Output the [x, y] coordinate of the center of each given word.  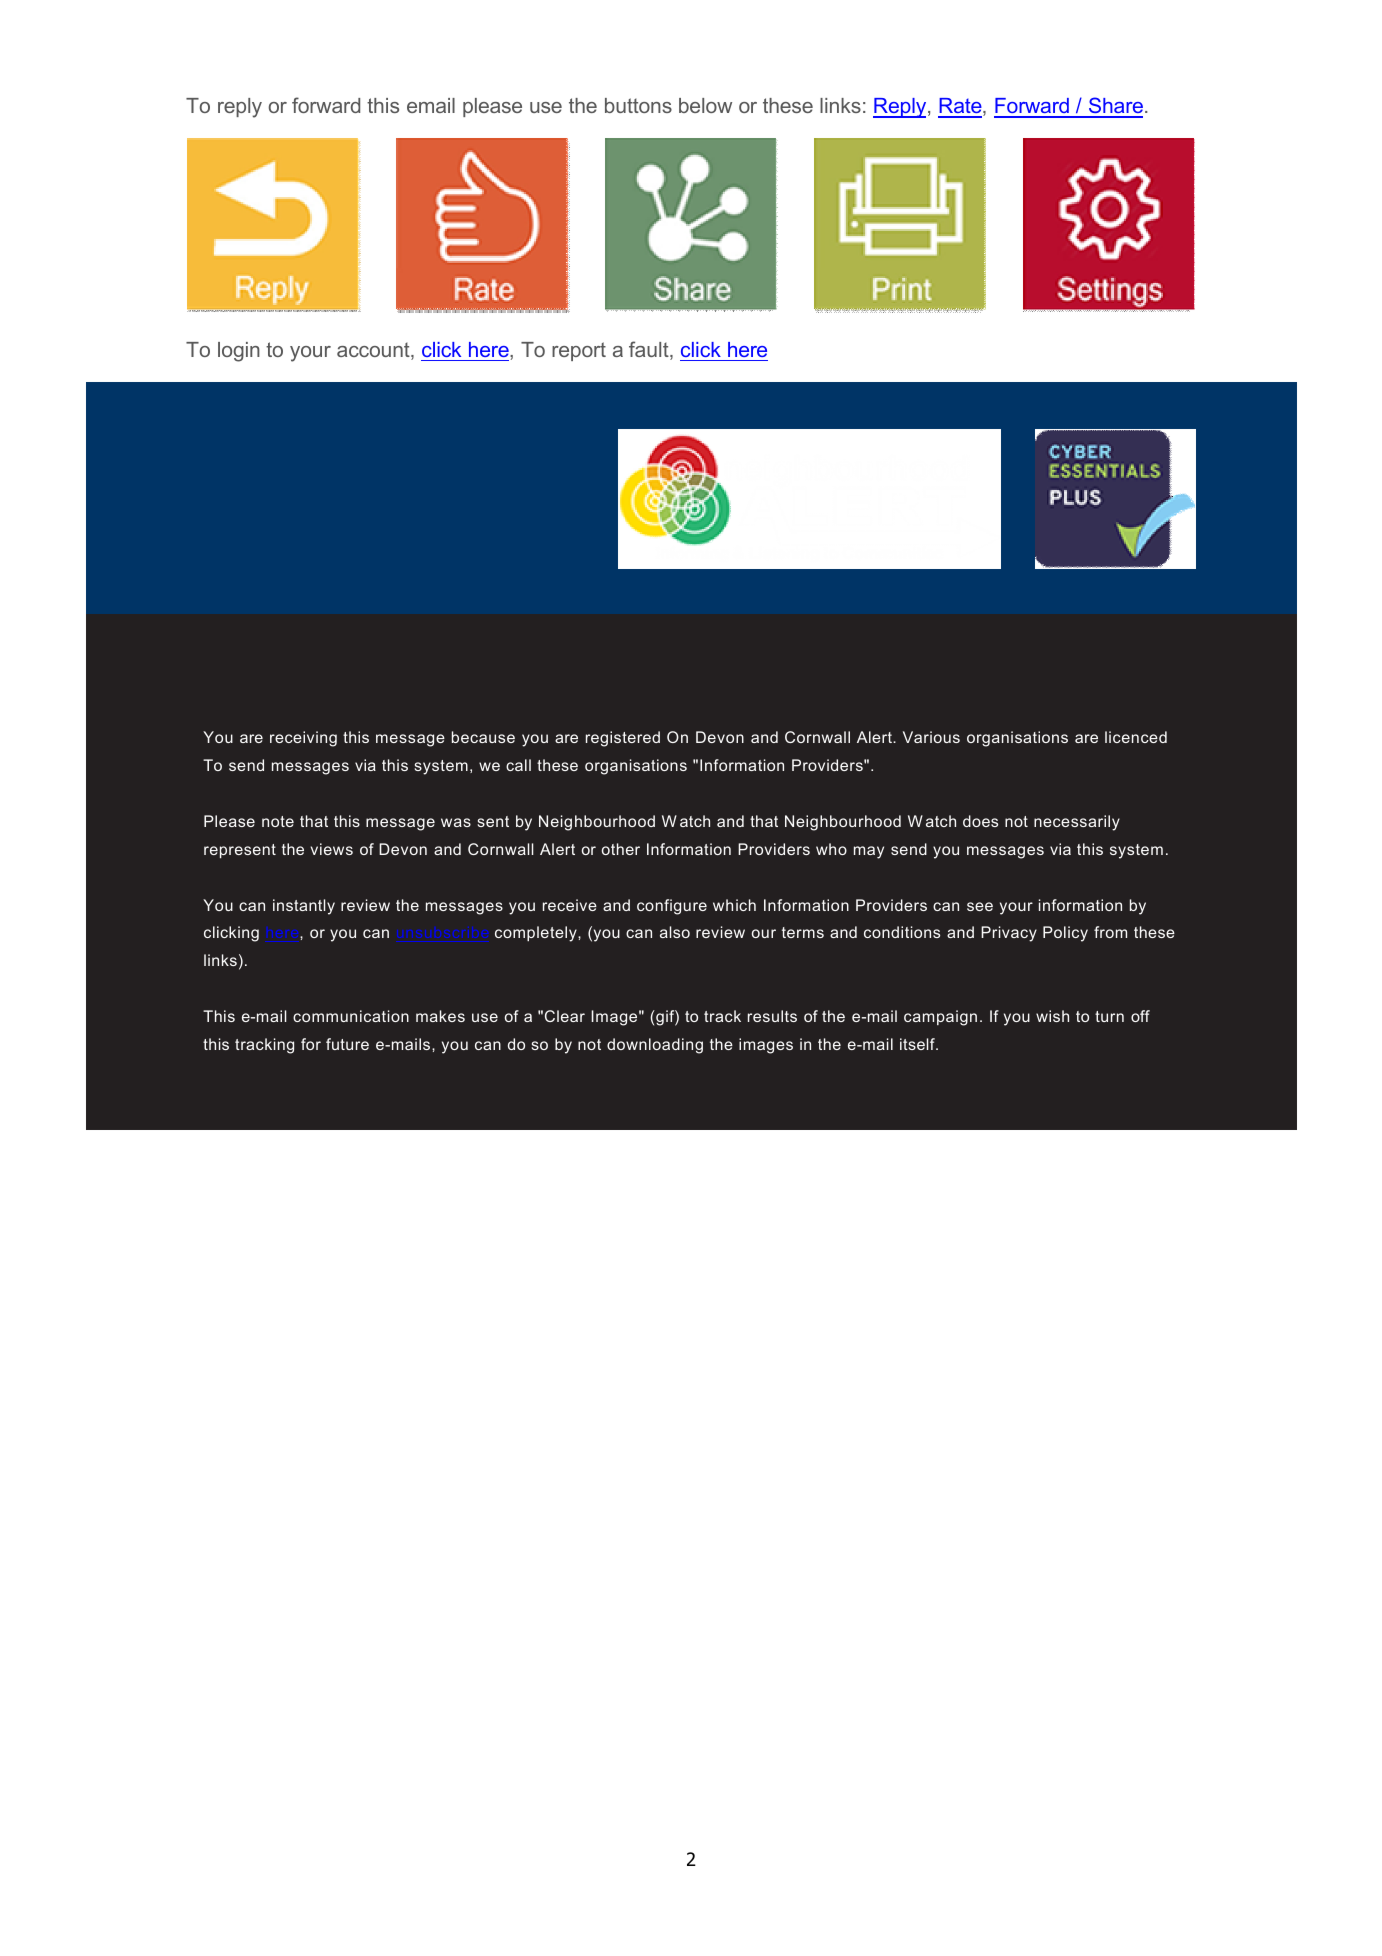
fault [650, 350]
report [579, 351]
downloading [655, 1046]
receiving [303, 739]
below [705, 105]
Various [931, 737]
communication [351, 1016]
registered [623, 739]
